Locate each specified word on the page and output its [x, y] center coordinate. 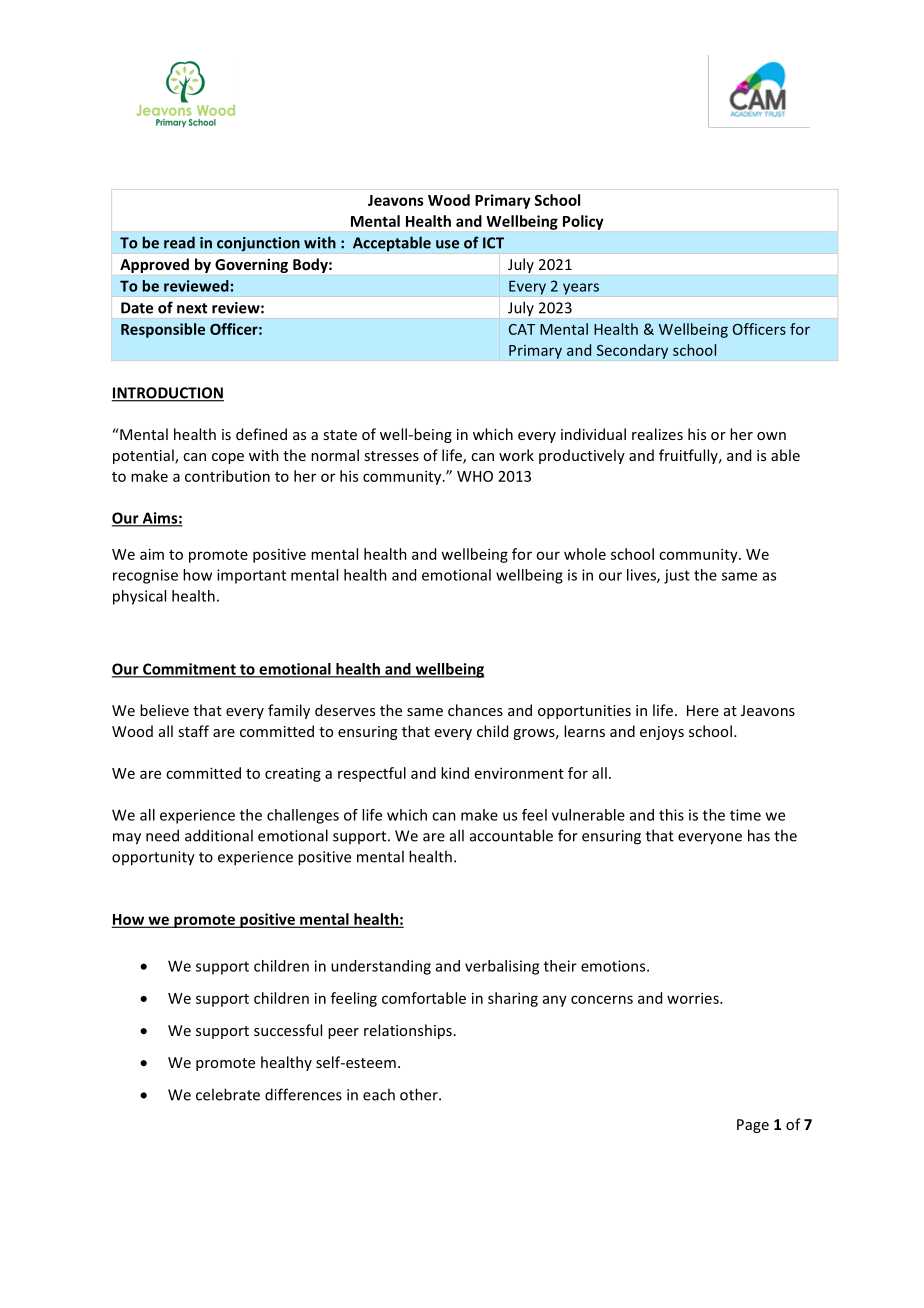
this [671, 815]
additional [219, 835]
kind [455, 773]
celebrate [228, 1094]
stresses [391, 456]
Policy [583, 222]
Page [753, 1126]
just [677, 576]
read [179, 242]
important [251, 576]
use [447, 244]
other [420, 1094]
